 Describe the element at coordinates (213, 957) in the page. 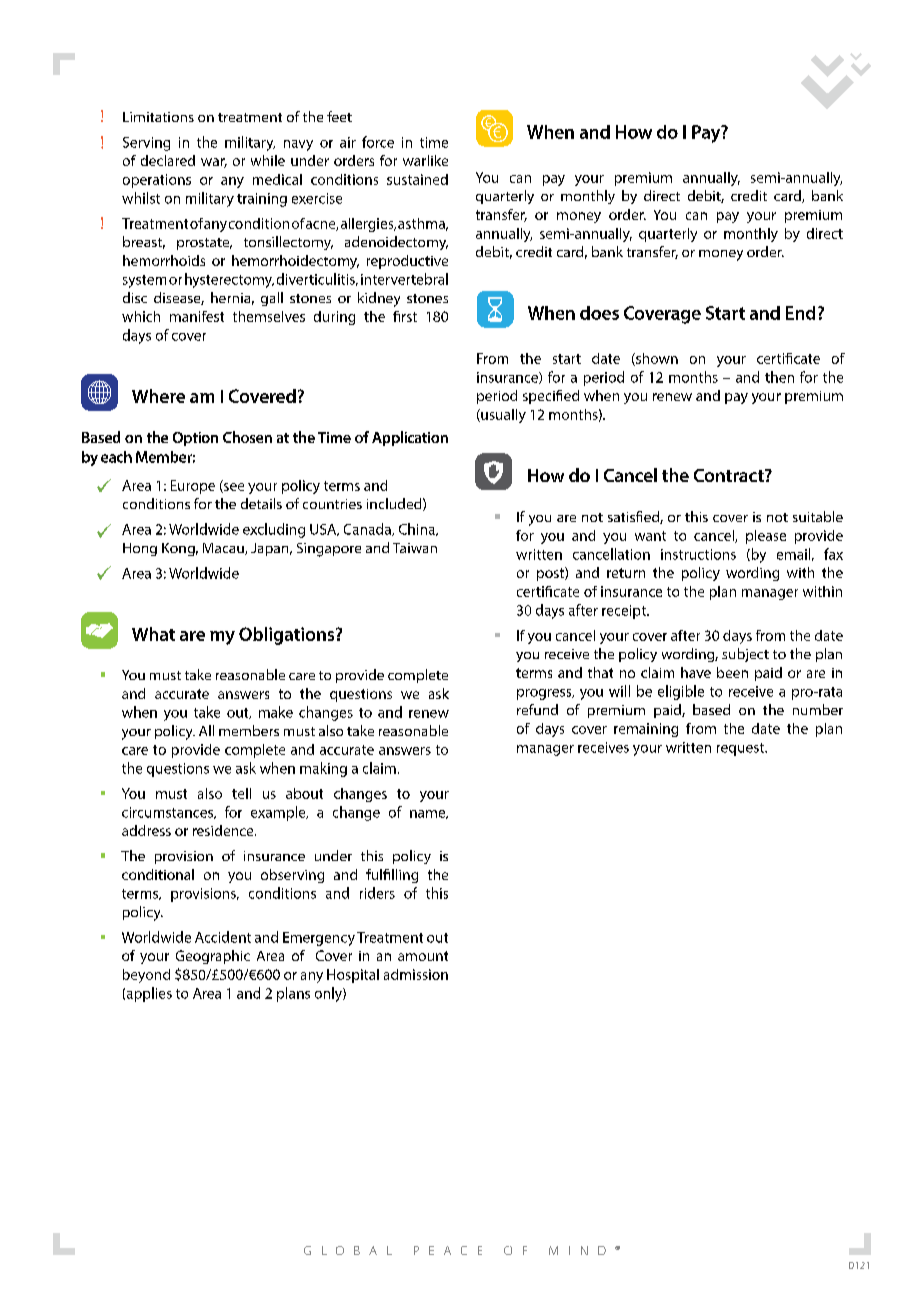

I see `Geographic` at that location.
